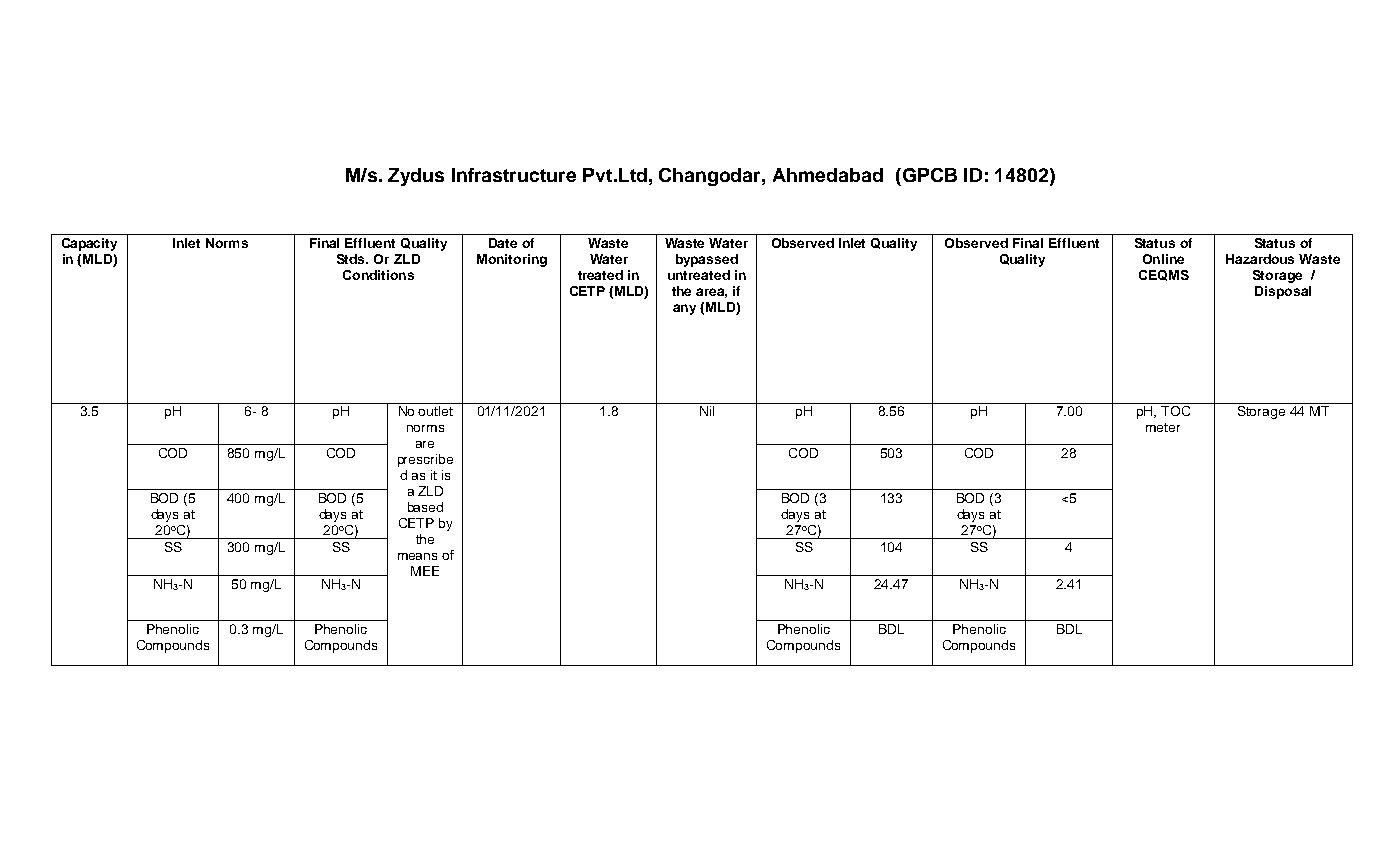 This screenshot has width=1400, height=850. What do you see at coordinates (425, 571) in the screenshot?
I see `MEE` at bounding box center [425, 571].
